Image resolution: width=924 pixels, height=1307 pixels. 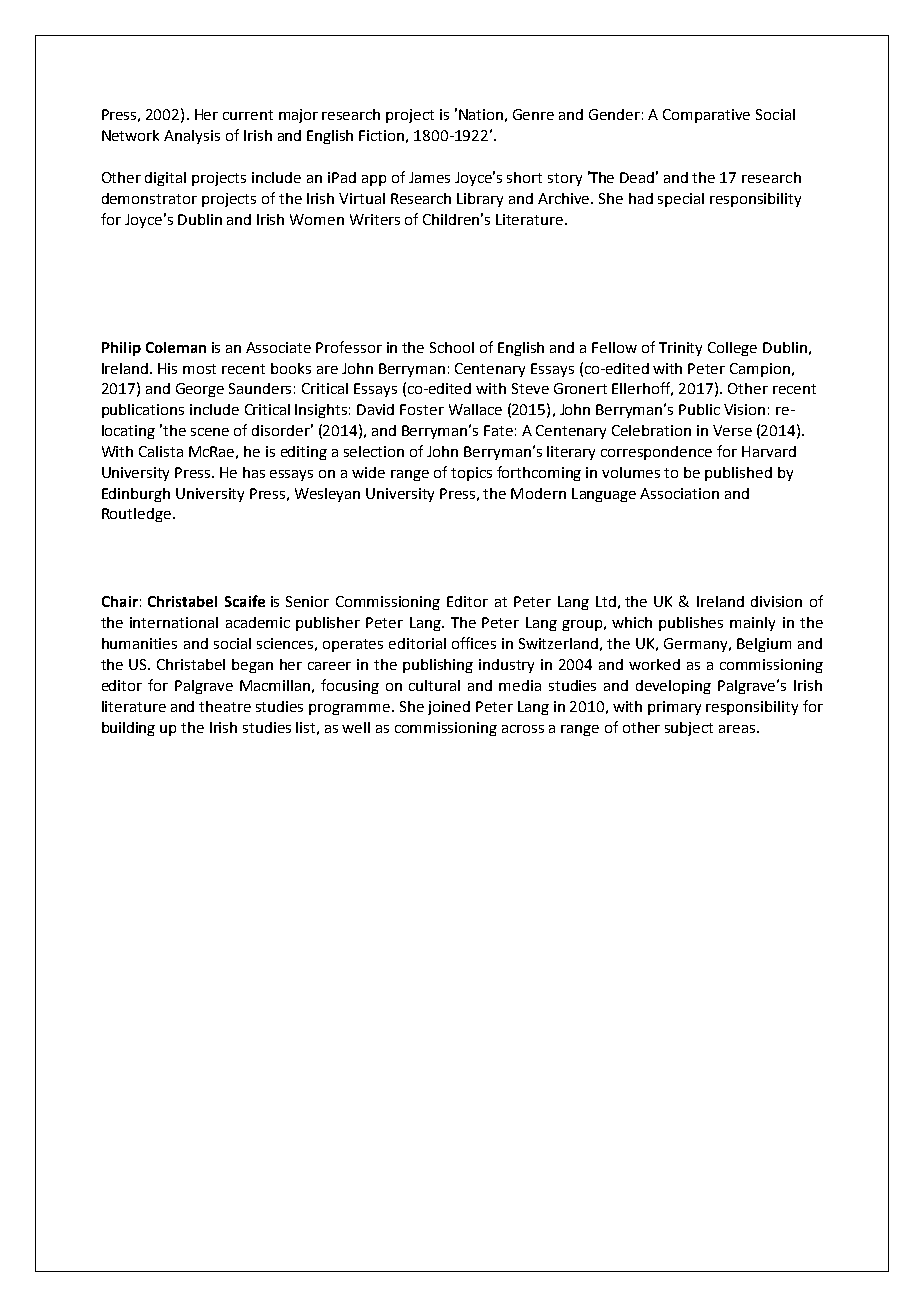 I want to click on Routledge, so click(x=138, y=515).
